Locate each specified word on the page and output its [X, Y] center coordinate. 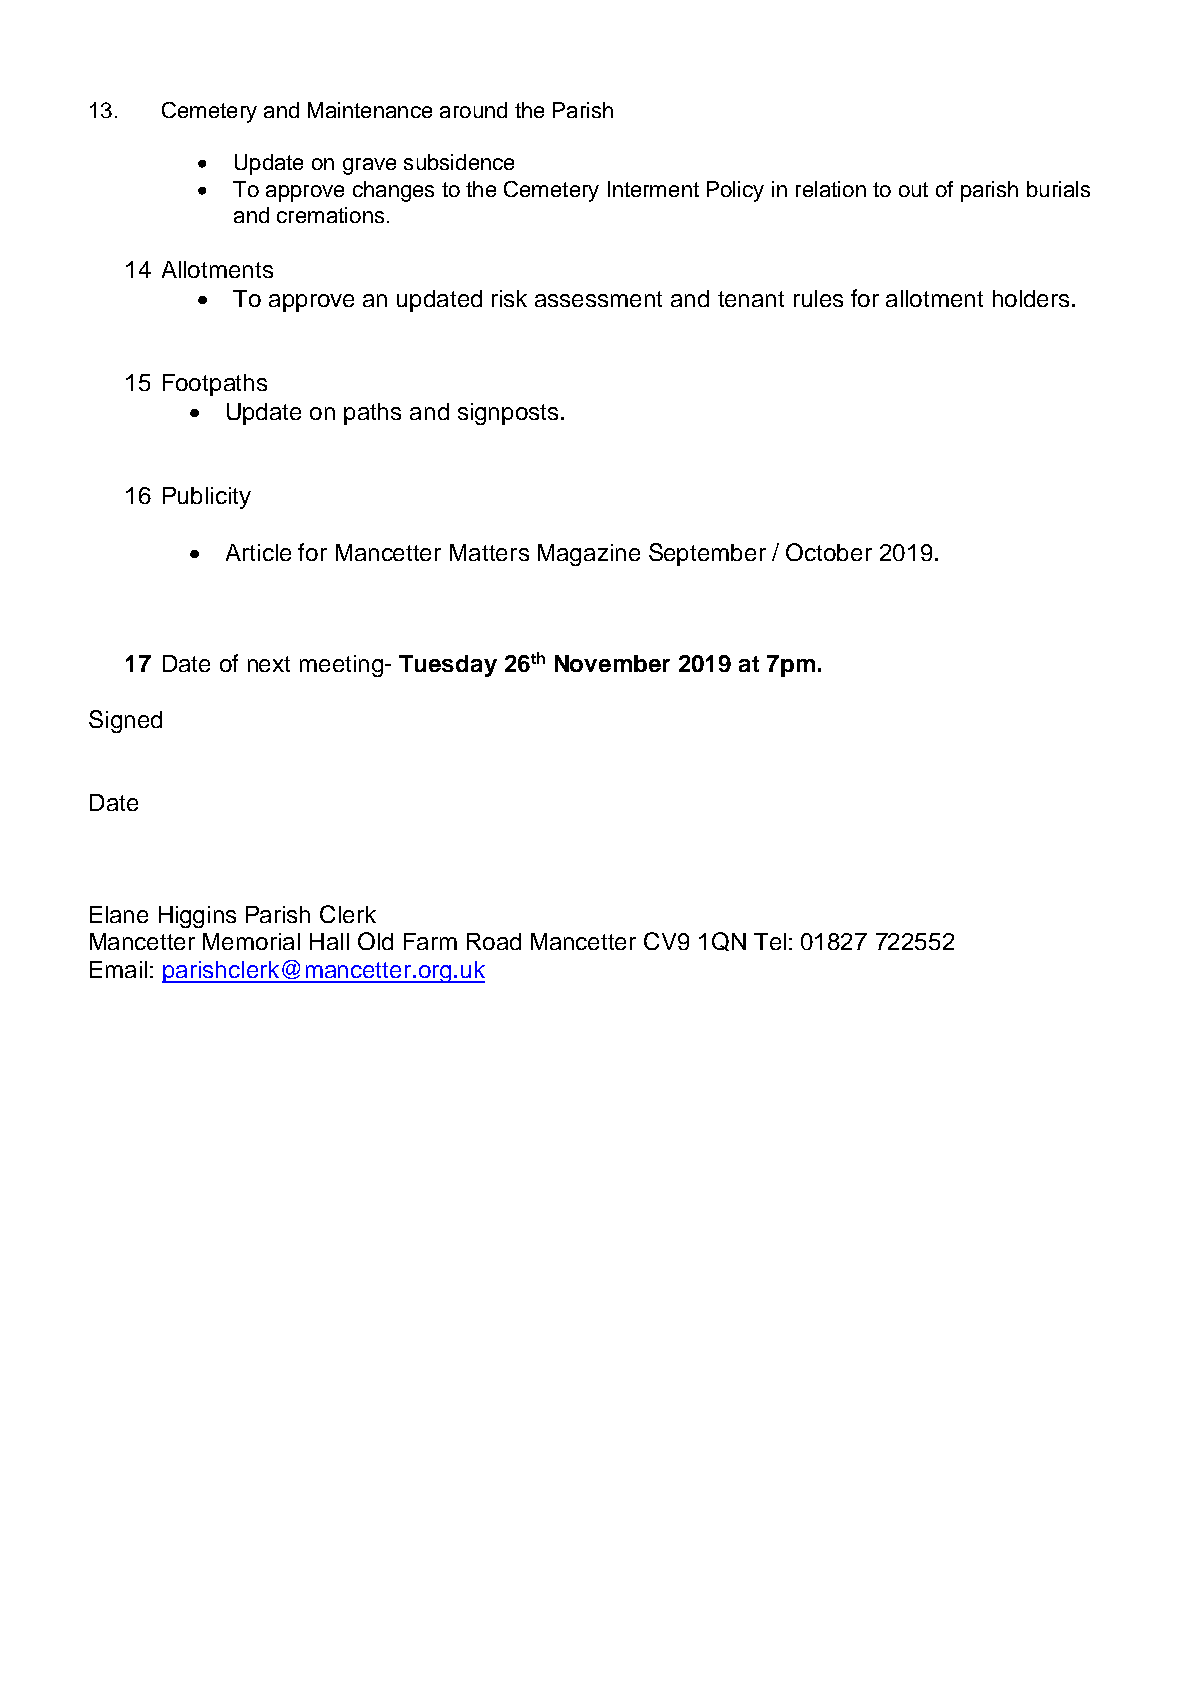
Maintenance [370, 110]
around [473, 110]
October [829, 552]
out [913, 189]
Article [258, 552]
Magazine [589, 555]
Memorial [251, 941]
